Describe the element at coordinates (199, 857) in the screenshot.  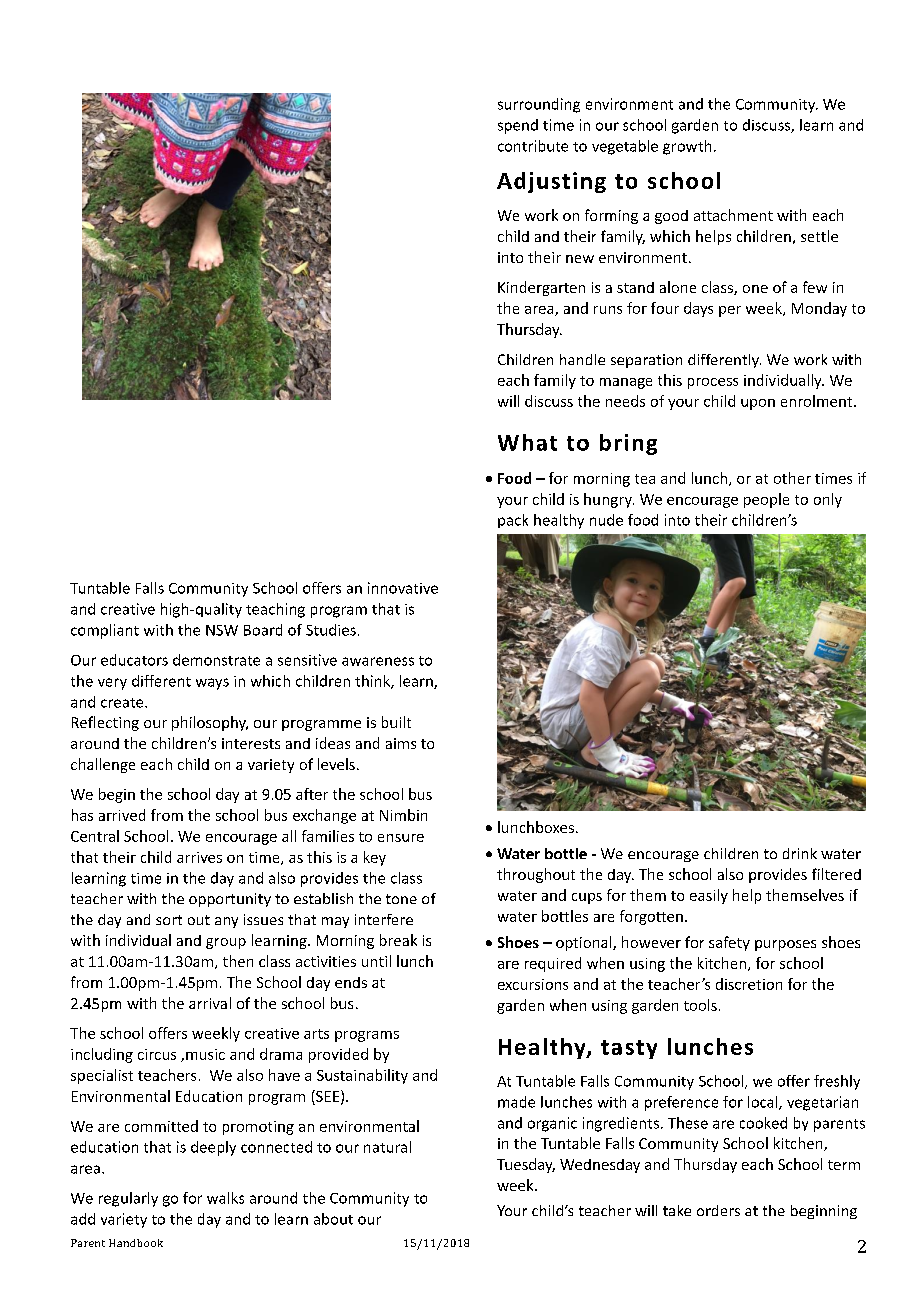
I see `arrives` at that location.
